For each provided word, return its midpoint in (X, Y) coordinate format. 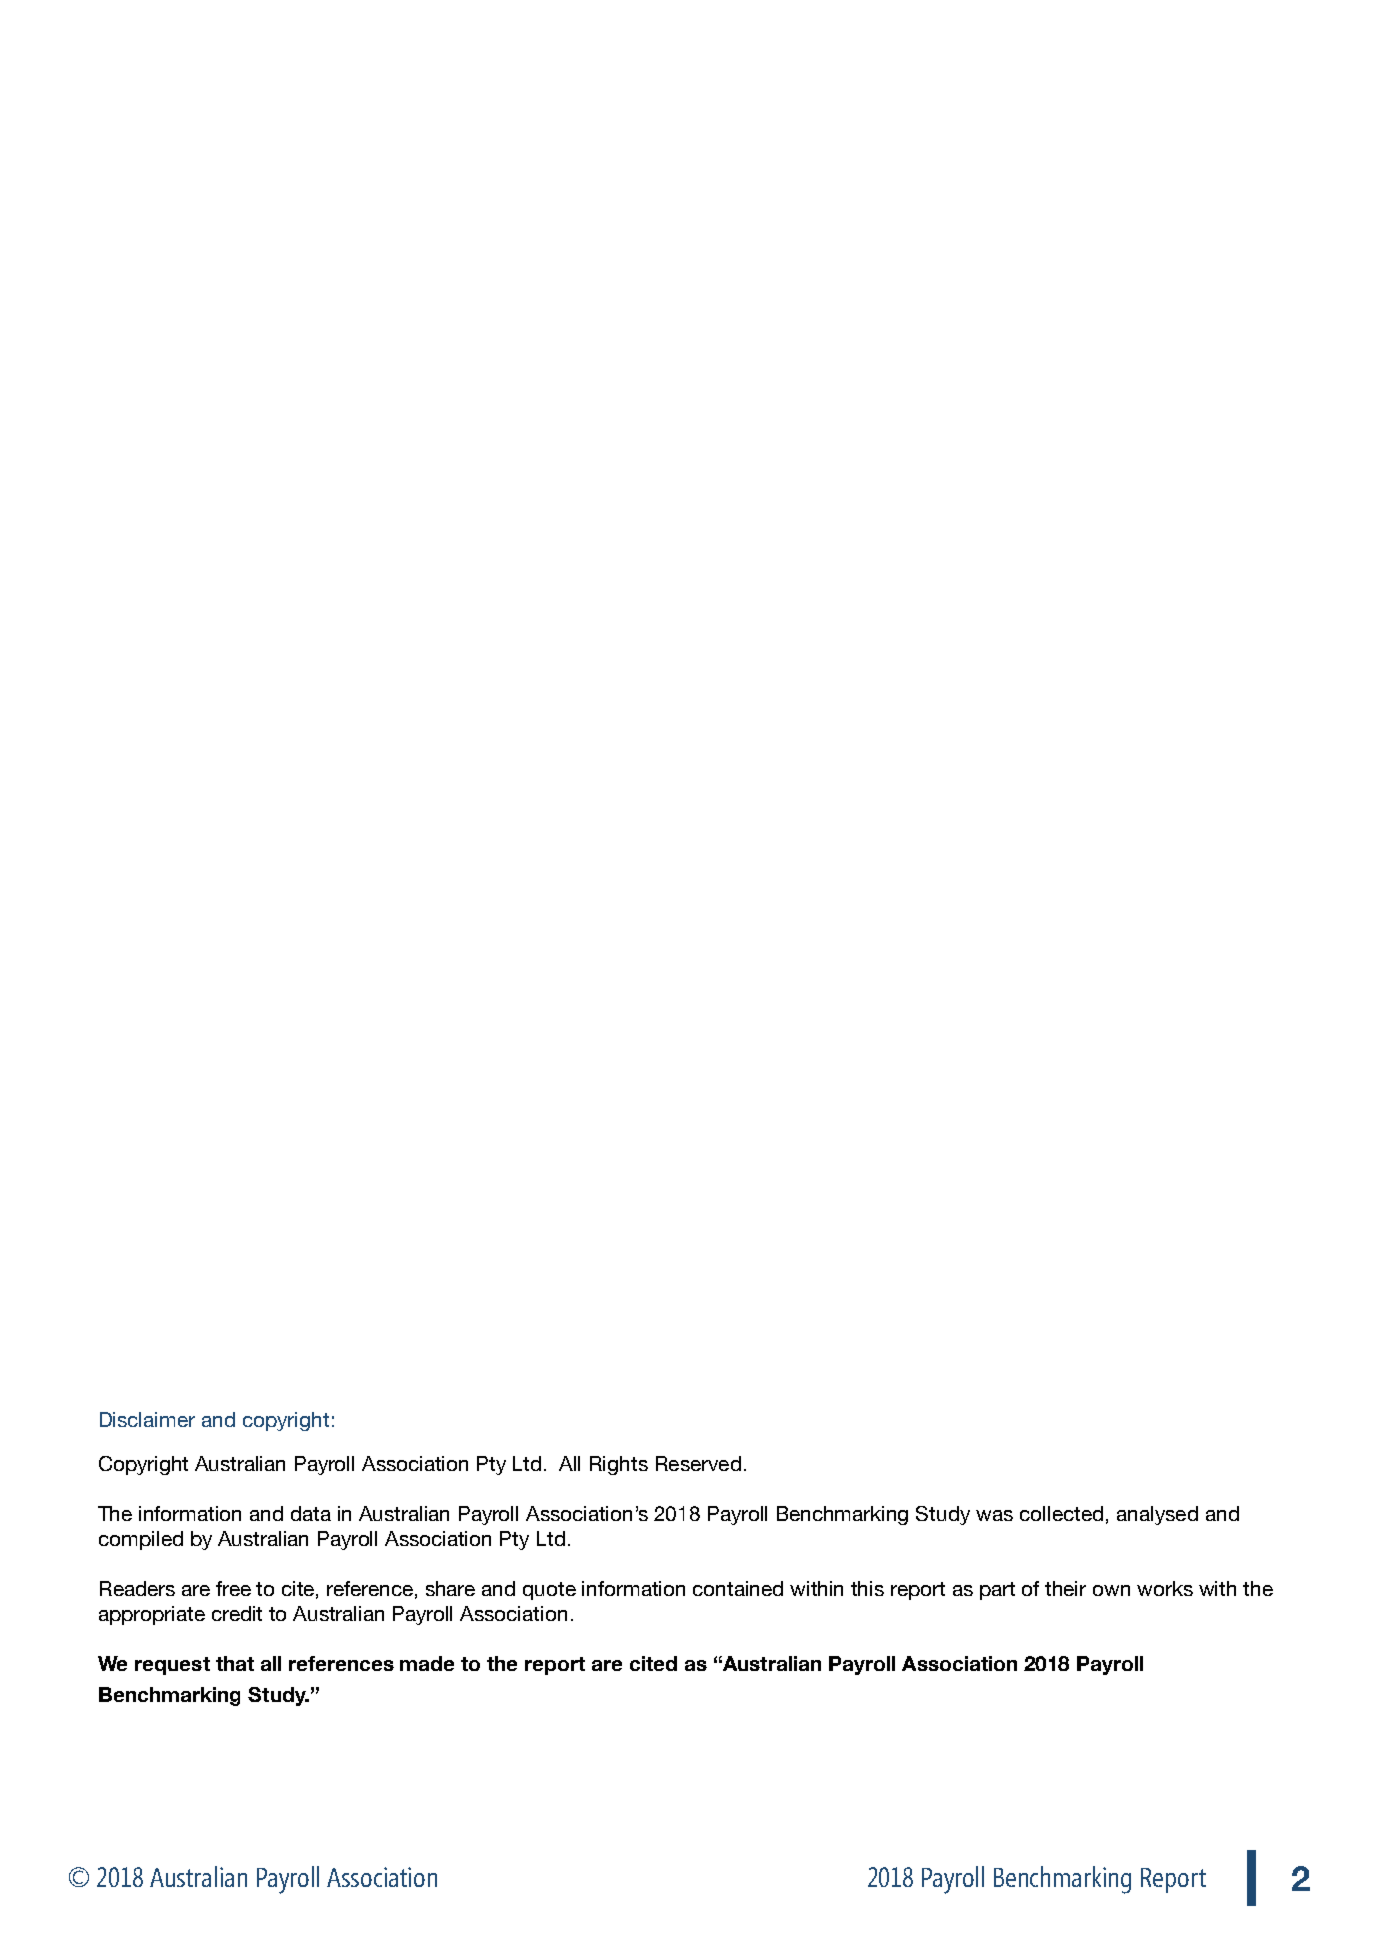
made (427, 1663)
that (235, 1663)
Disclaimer (147, 1419)
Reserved (698, 1463)
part (997, 1591)
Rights (619, 1465)
